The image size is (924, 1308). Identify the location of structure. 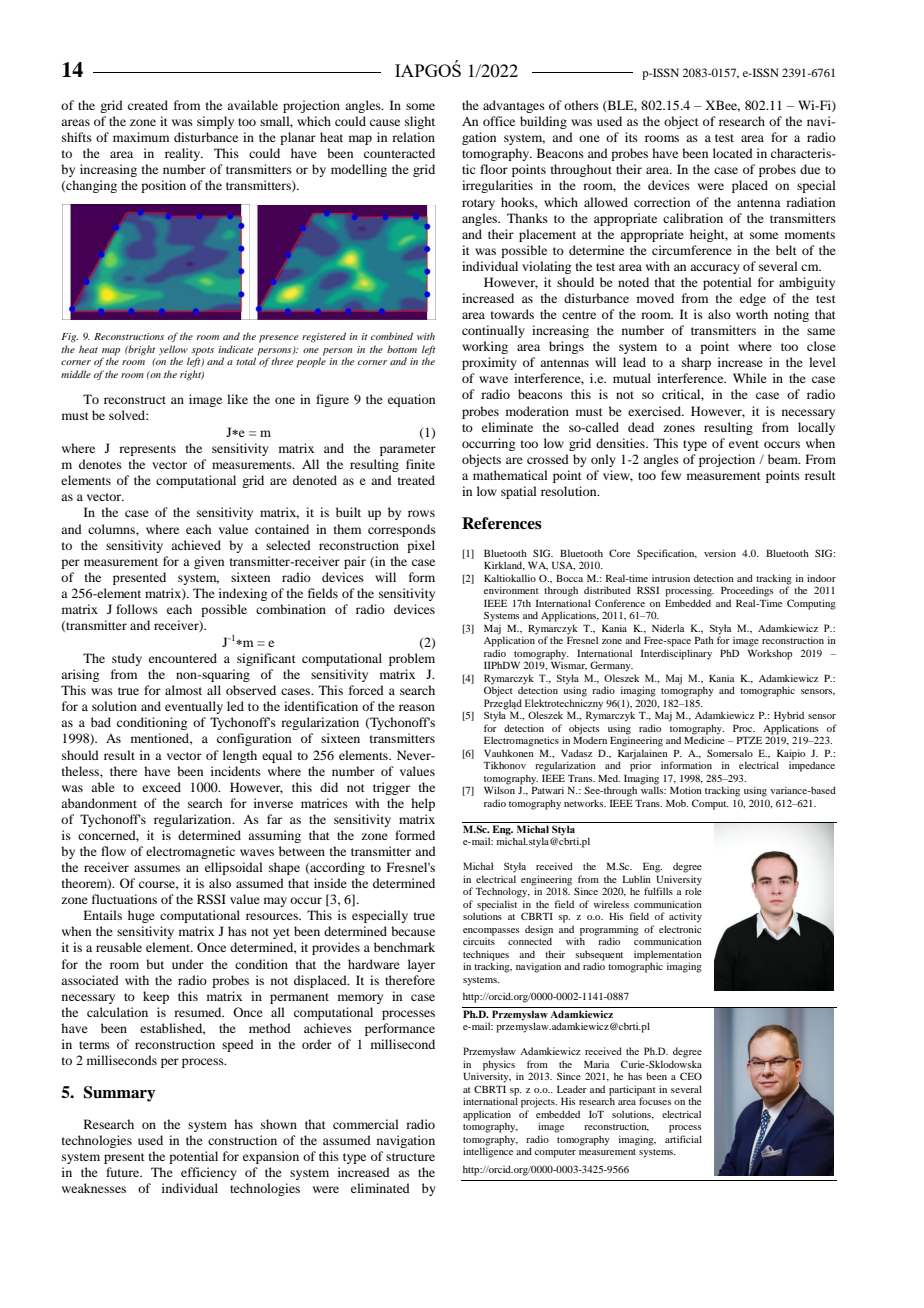
(410, 1157).
